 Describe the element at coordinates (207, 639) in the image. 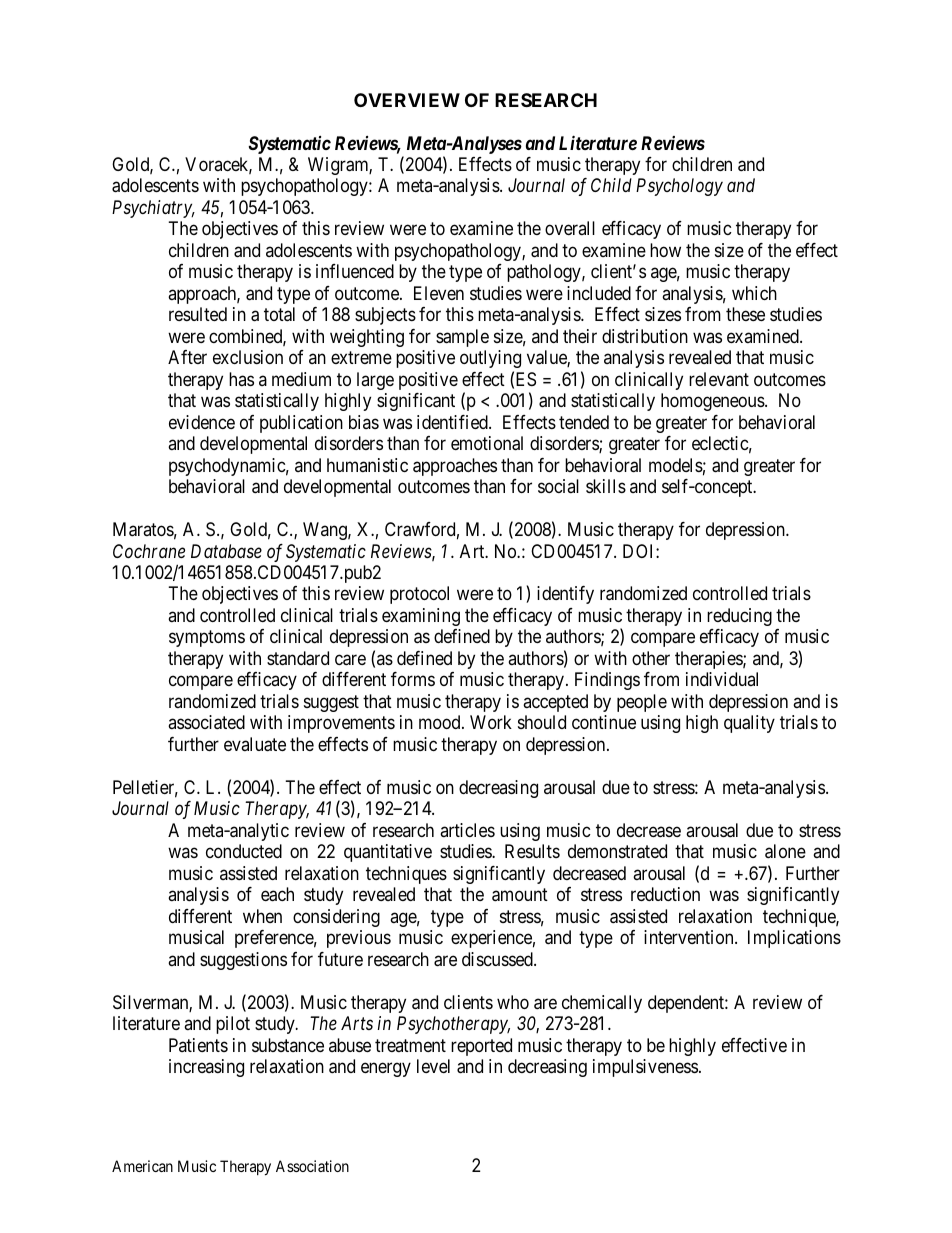

I see `symptoms` at that location.
